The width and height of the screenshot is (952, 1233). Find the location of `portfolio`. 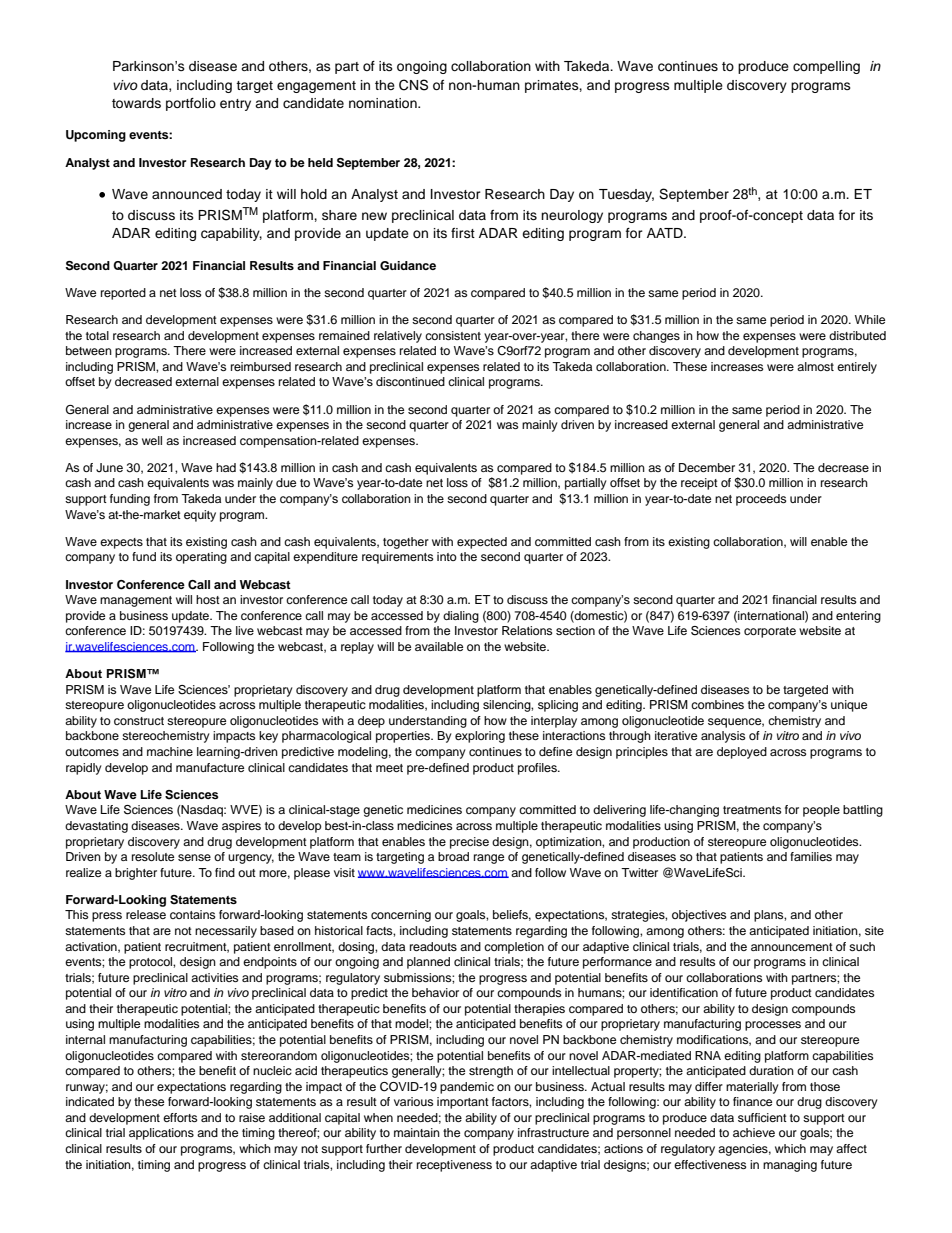

portfolio is located at coordinates (191, 104).
